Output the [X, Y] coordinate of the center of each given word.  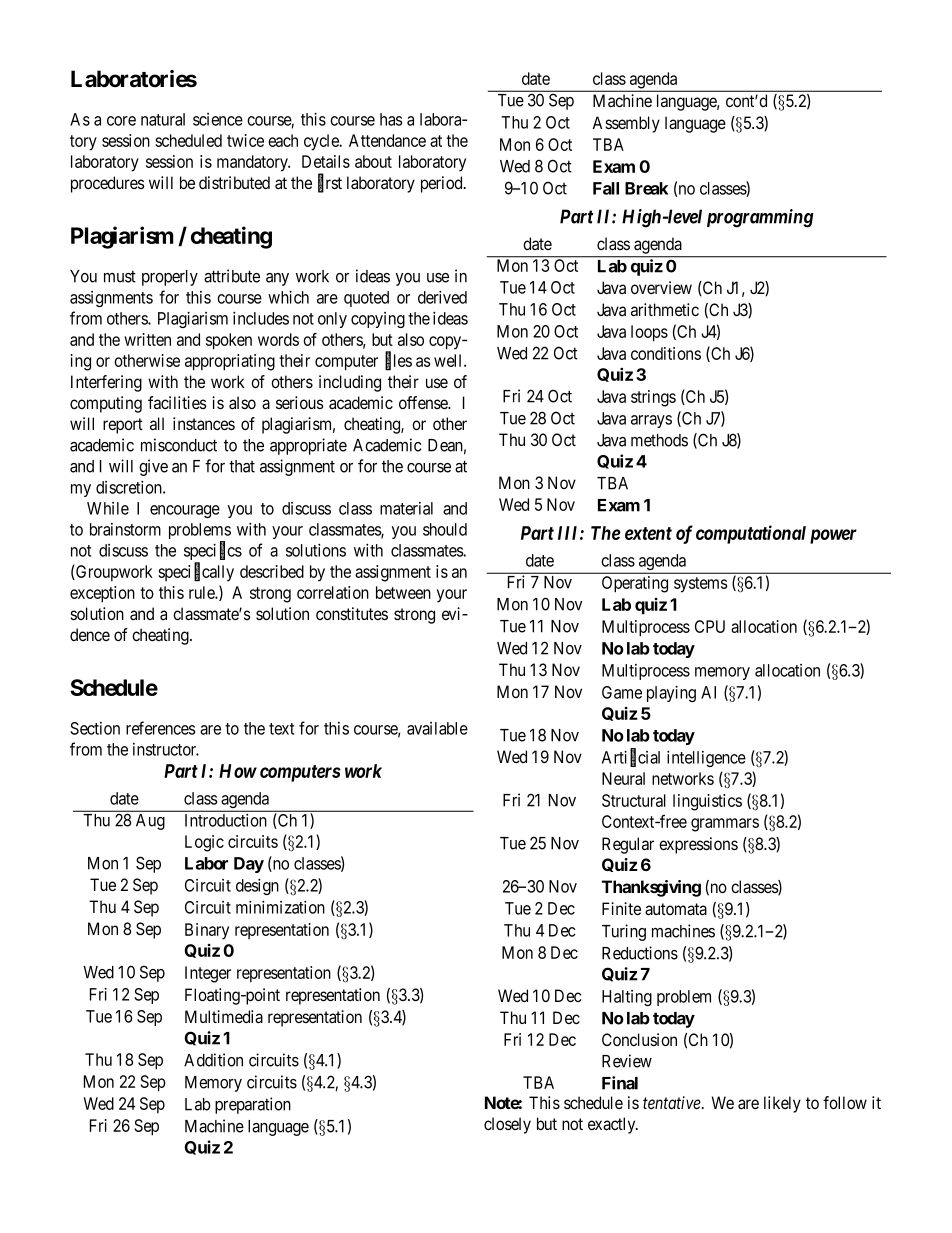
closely [507, 1125]
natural [163, 119]
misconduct [179, 445]
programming [760, 218]
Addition [213, 1060]
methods [659, 440]
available [437, 728]
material [406, 508]
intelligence [706, 759]
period [443, 184]
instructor [166, 749]
